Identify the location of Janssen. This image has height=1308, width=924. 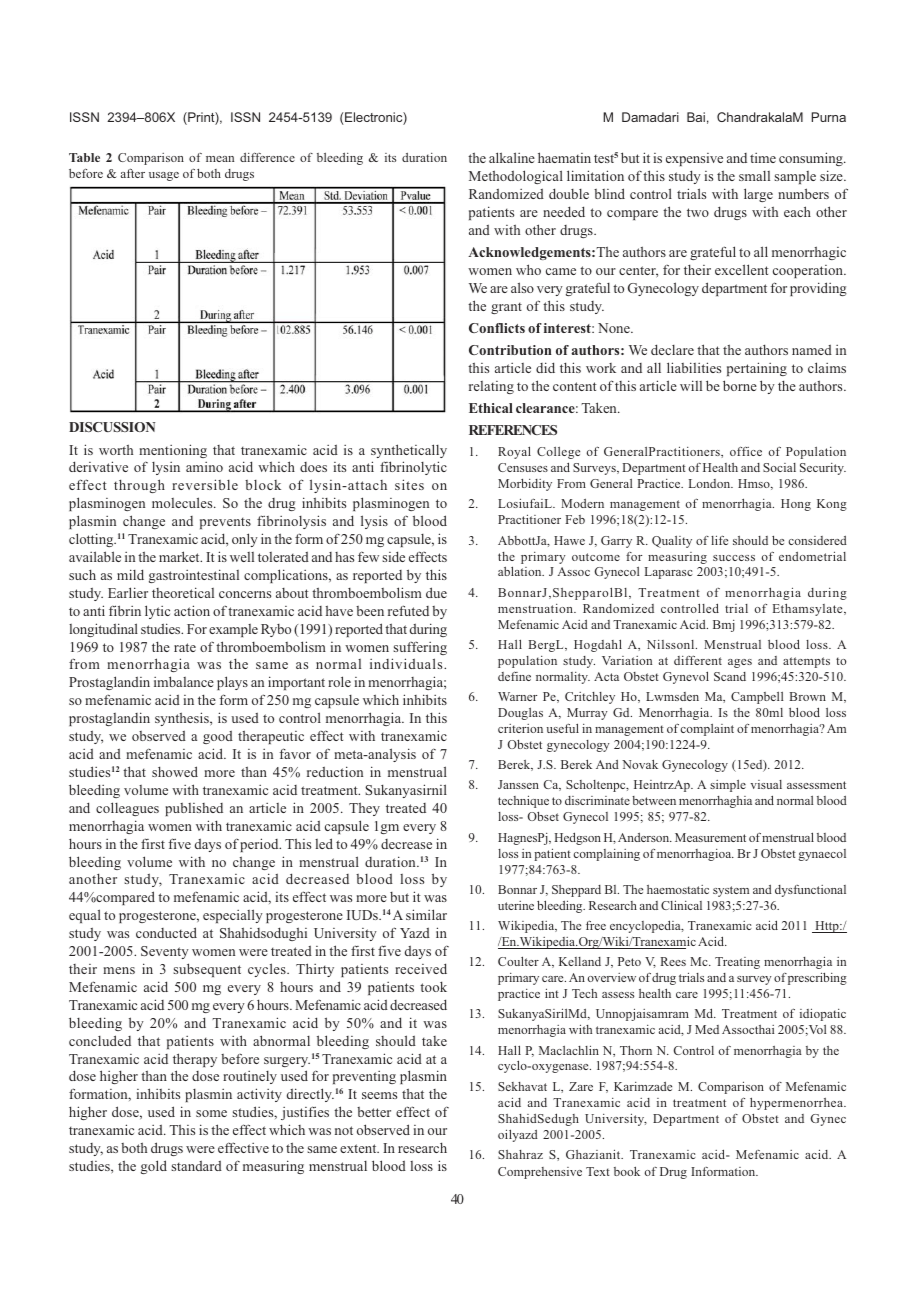
(518, 784).
